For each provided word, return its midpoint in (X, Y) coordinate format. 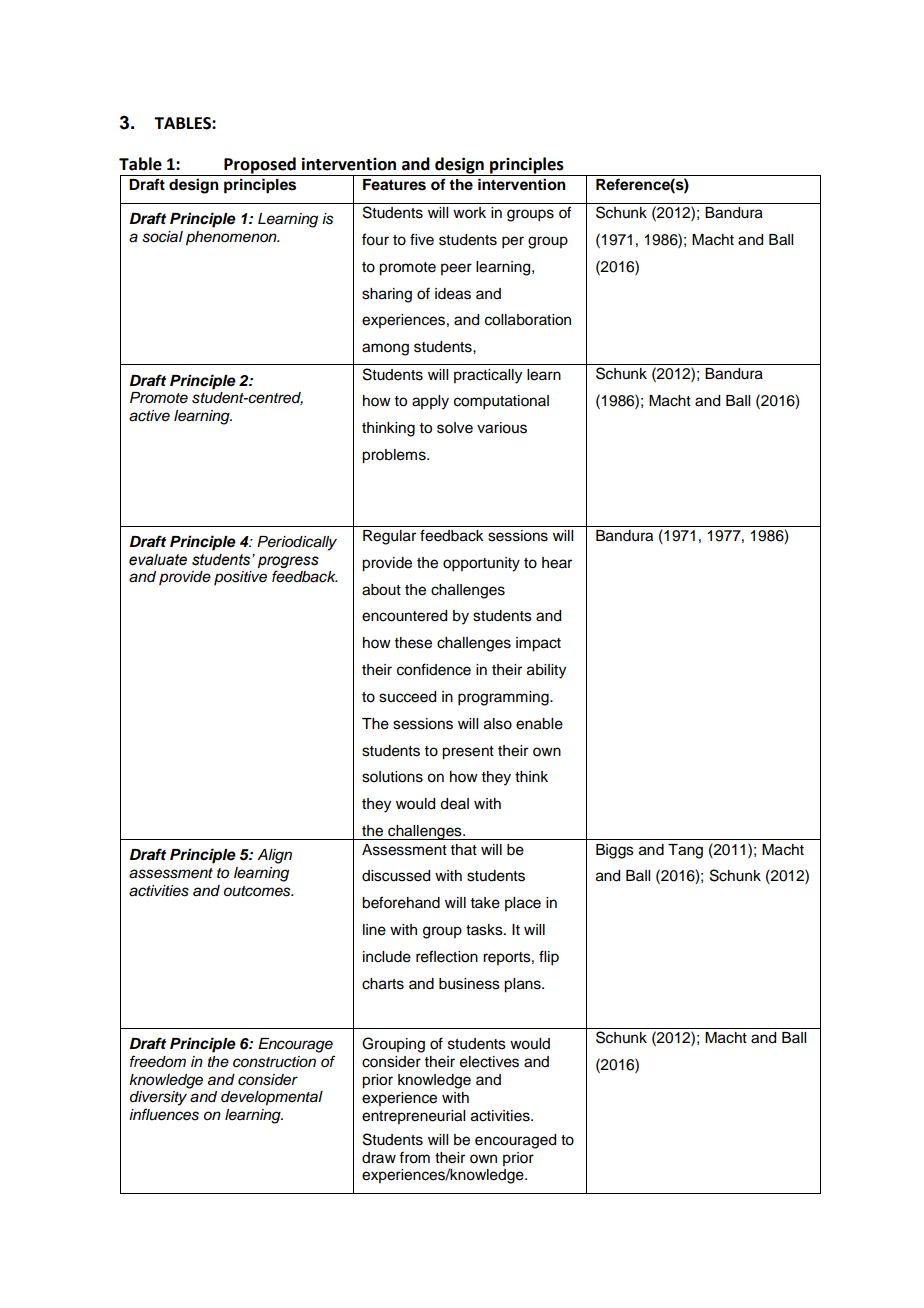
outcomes (258, 891)
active (149, 416)
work (469, 213)
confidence (434, 669)
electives (489, 1062)
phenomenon (232, 238)
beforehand (401, 902)
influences (164, 1114)
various (502, 428)
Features (394, 185)
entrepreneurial (413, 1117)
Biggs (615, 851)
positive (240, 578)
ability (546, 671)
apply (430, 402)
